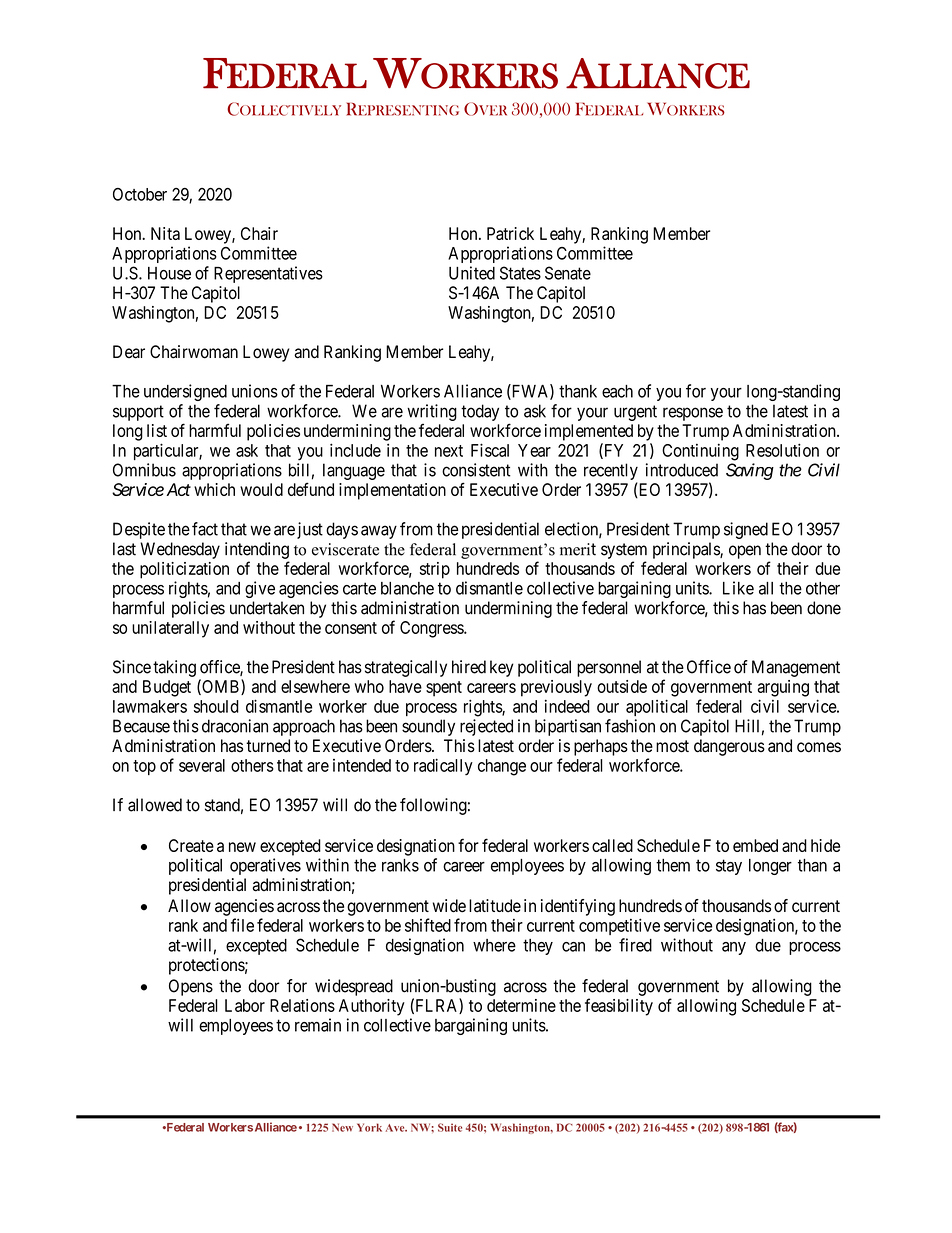 The image size is (952, 1233). What do you see at coordinates (245, 1005) in the document?
I see `Labor` at bounding box center [245, 1005].
